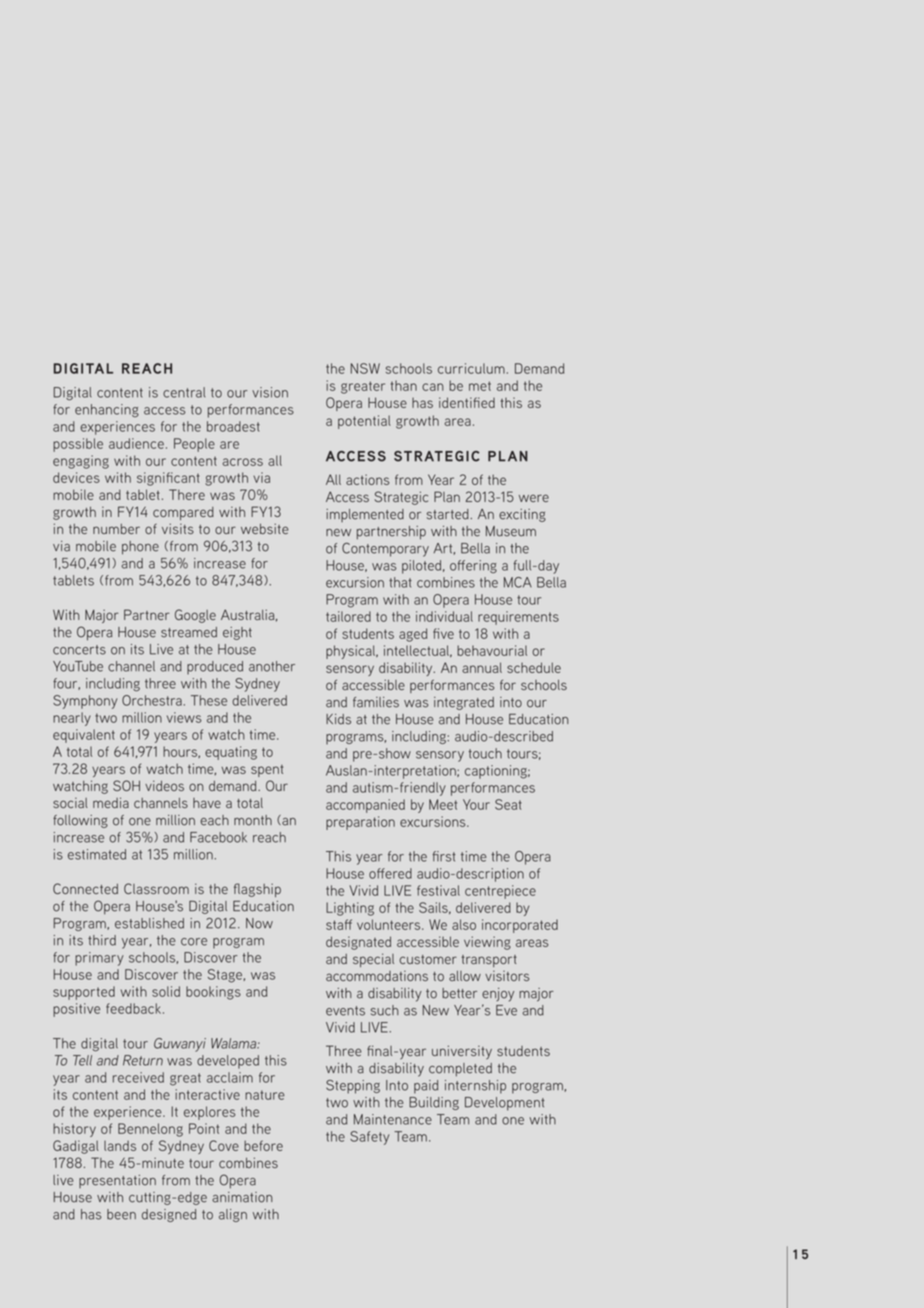  Describe the element at coordinates (270, 392) in the document. I see `vision` at that location.
